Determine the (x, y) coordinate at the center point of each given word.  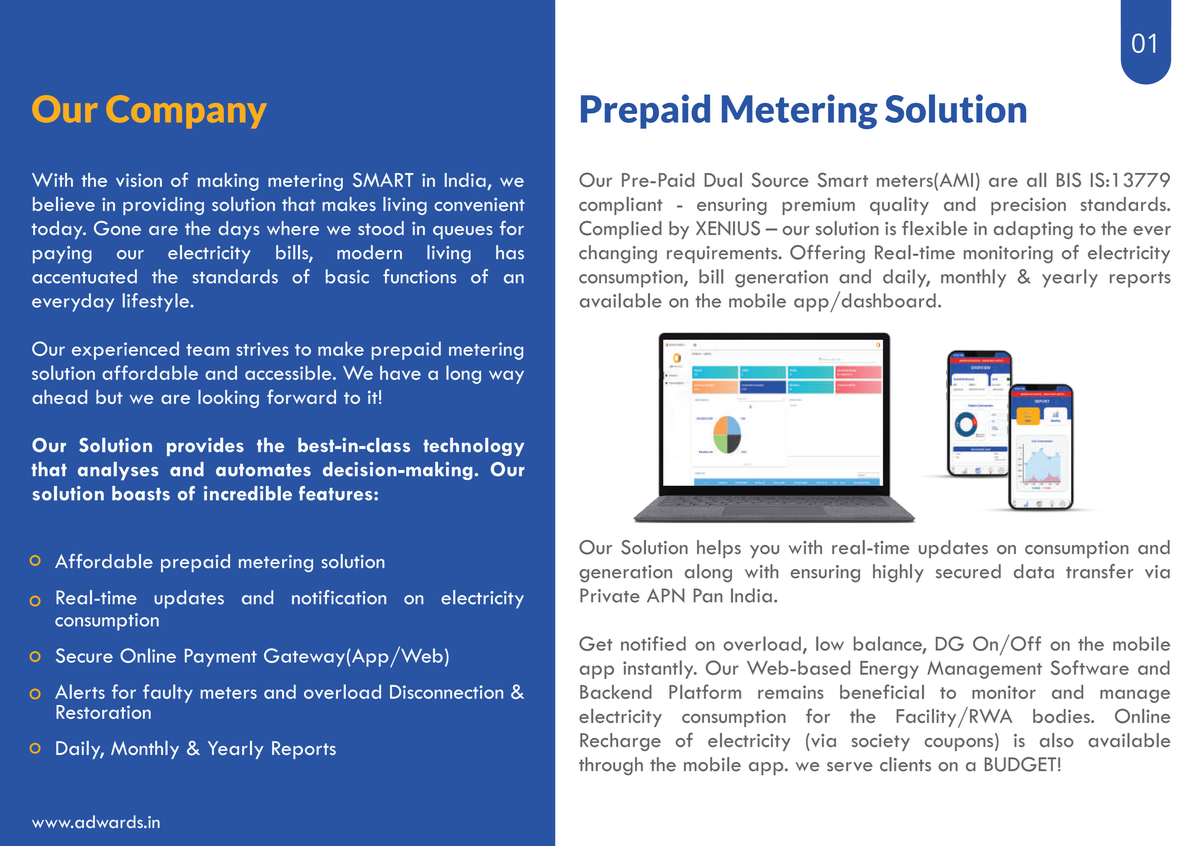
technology (473, 446)
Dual (723, 180)
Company (186, 111)
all (1036, 180)
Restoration (103, 712)
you (764, 551)
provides (205, 446)
